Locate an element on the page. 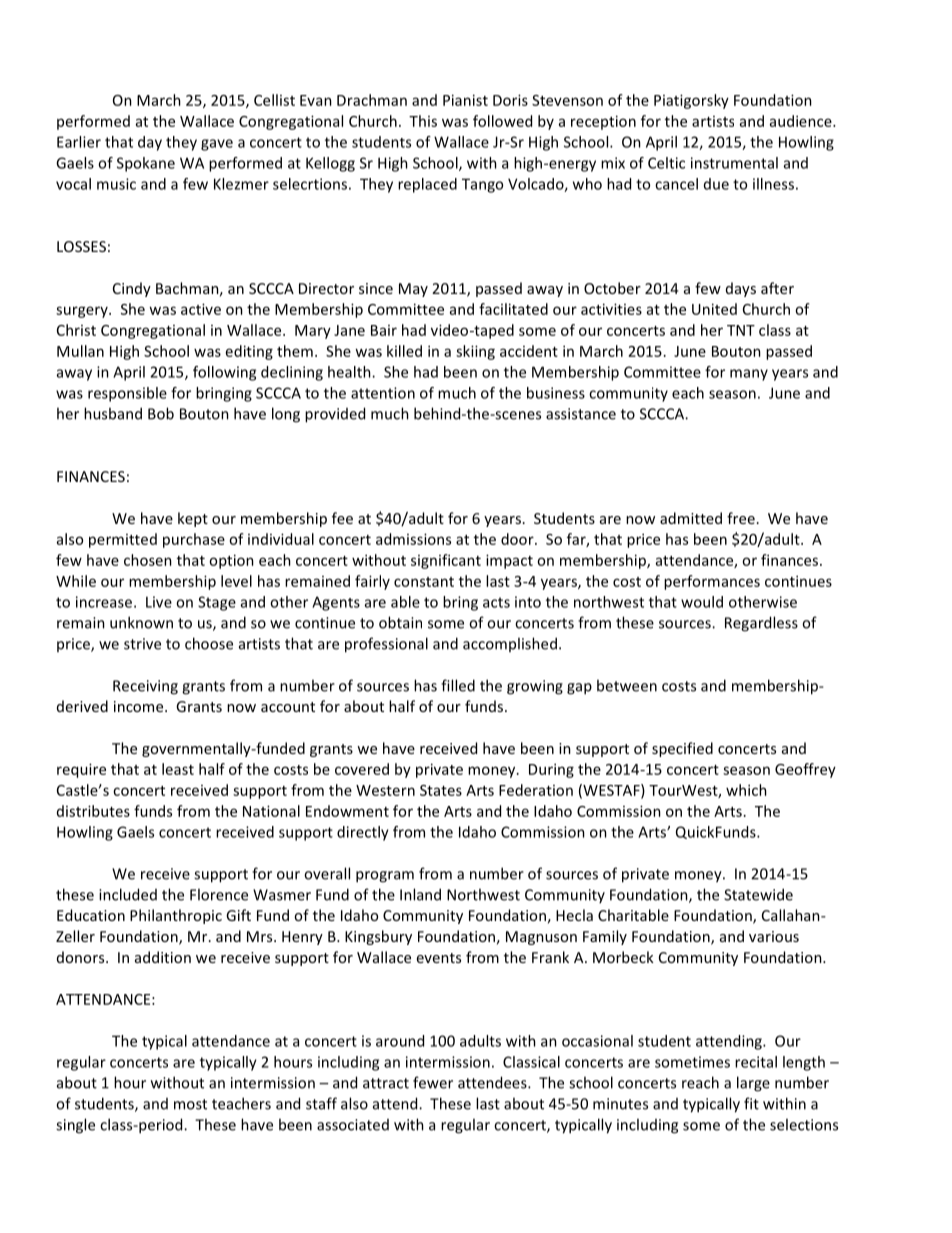  would is located at coordinates (702, 602).
